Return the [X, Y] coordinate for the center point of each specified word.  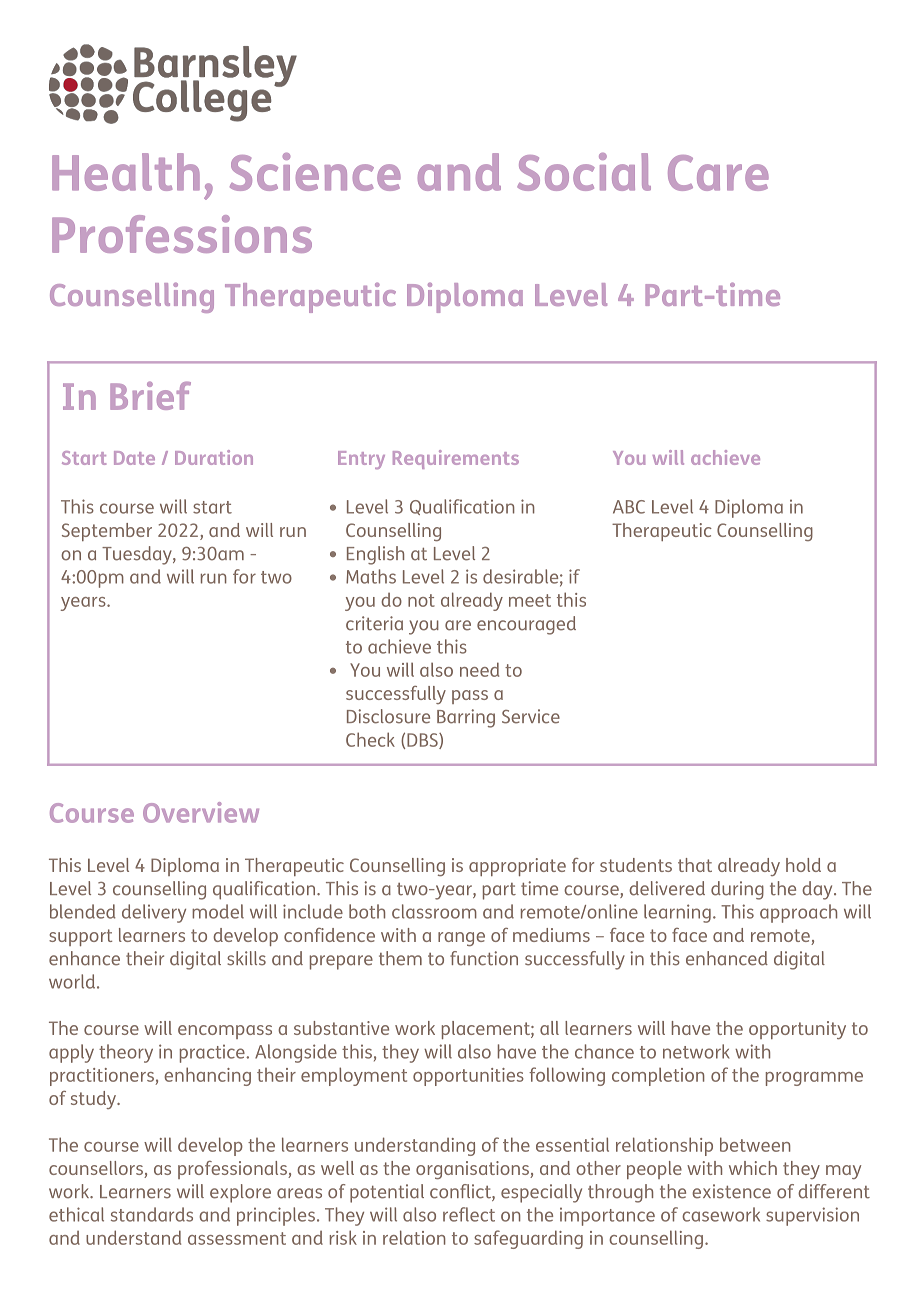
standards [152, 1214]
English [375, 555]
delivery [154, 913]
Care [718, 173]
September [107, 532]
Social [584, 172]
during [737, 890]
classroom [434, 911]
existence [731, 1191]
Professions [182, 234]
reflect [469, 1214]
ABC [629, 507]
